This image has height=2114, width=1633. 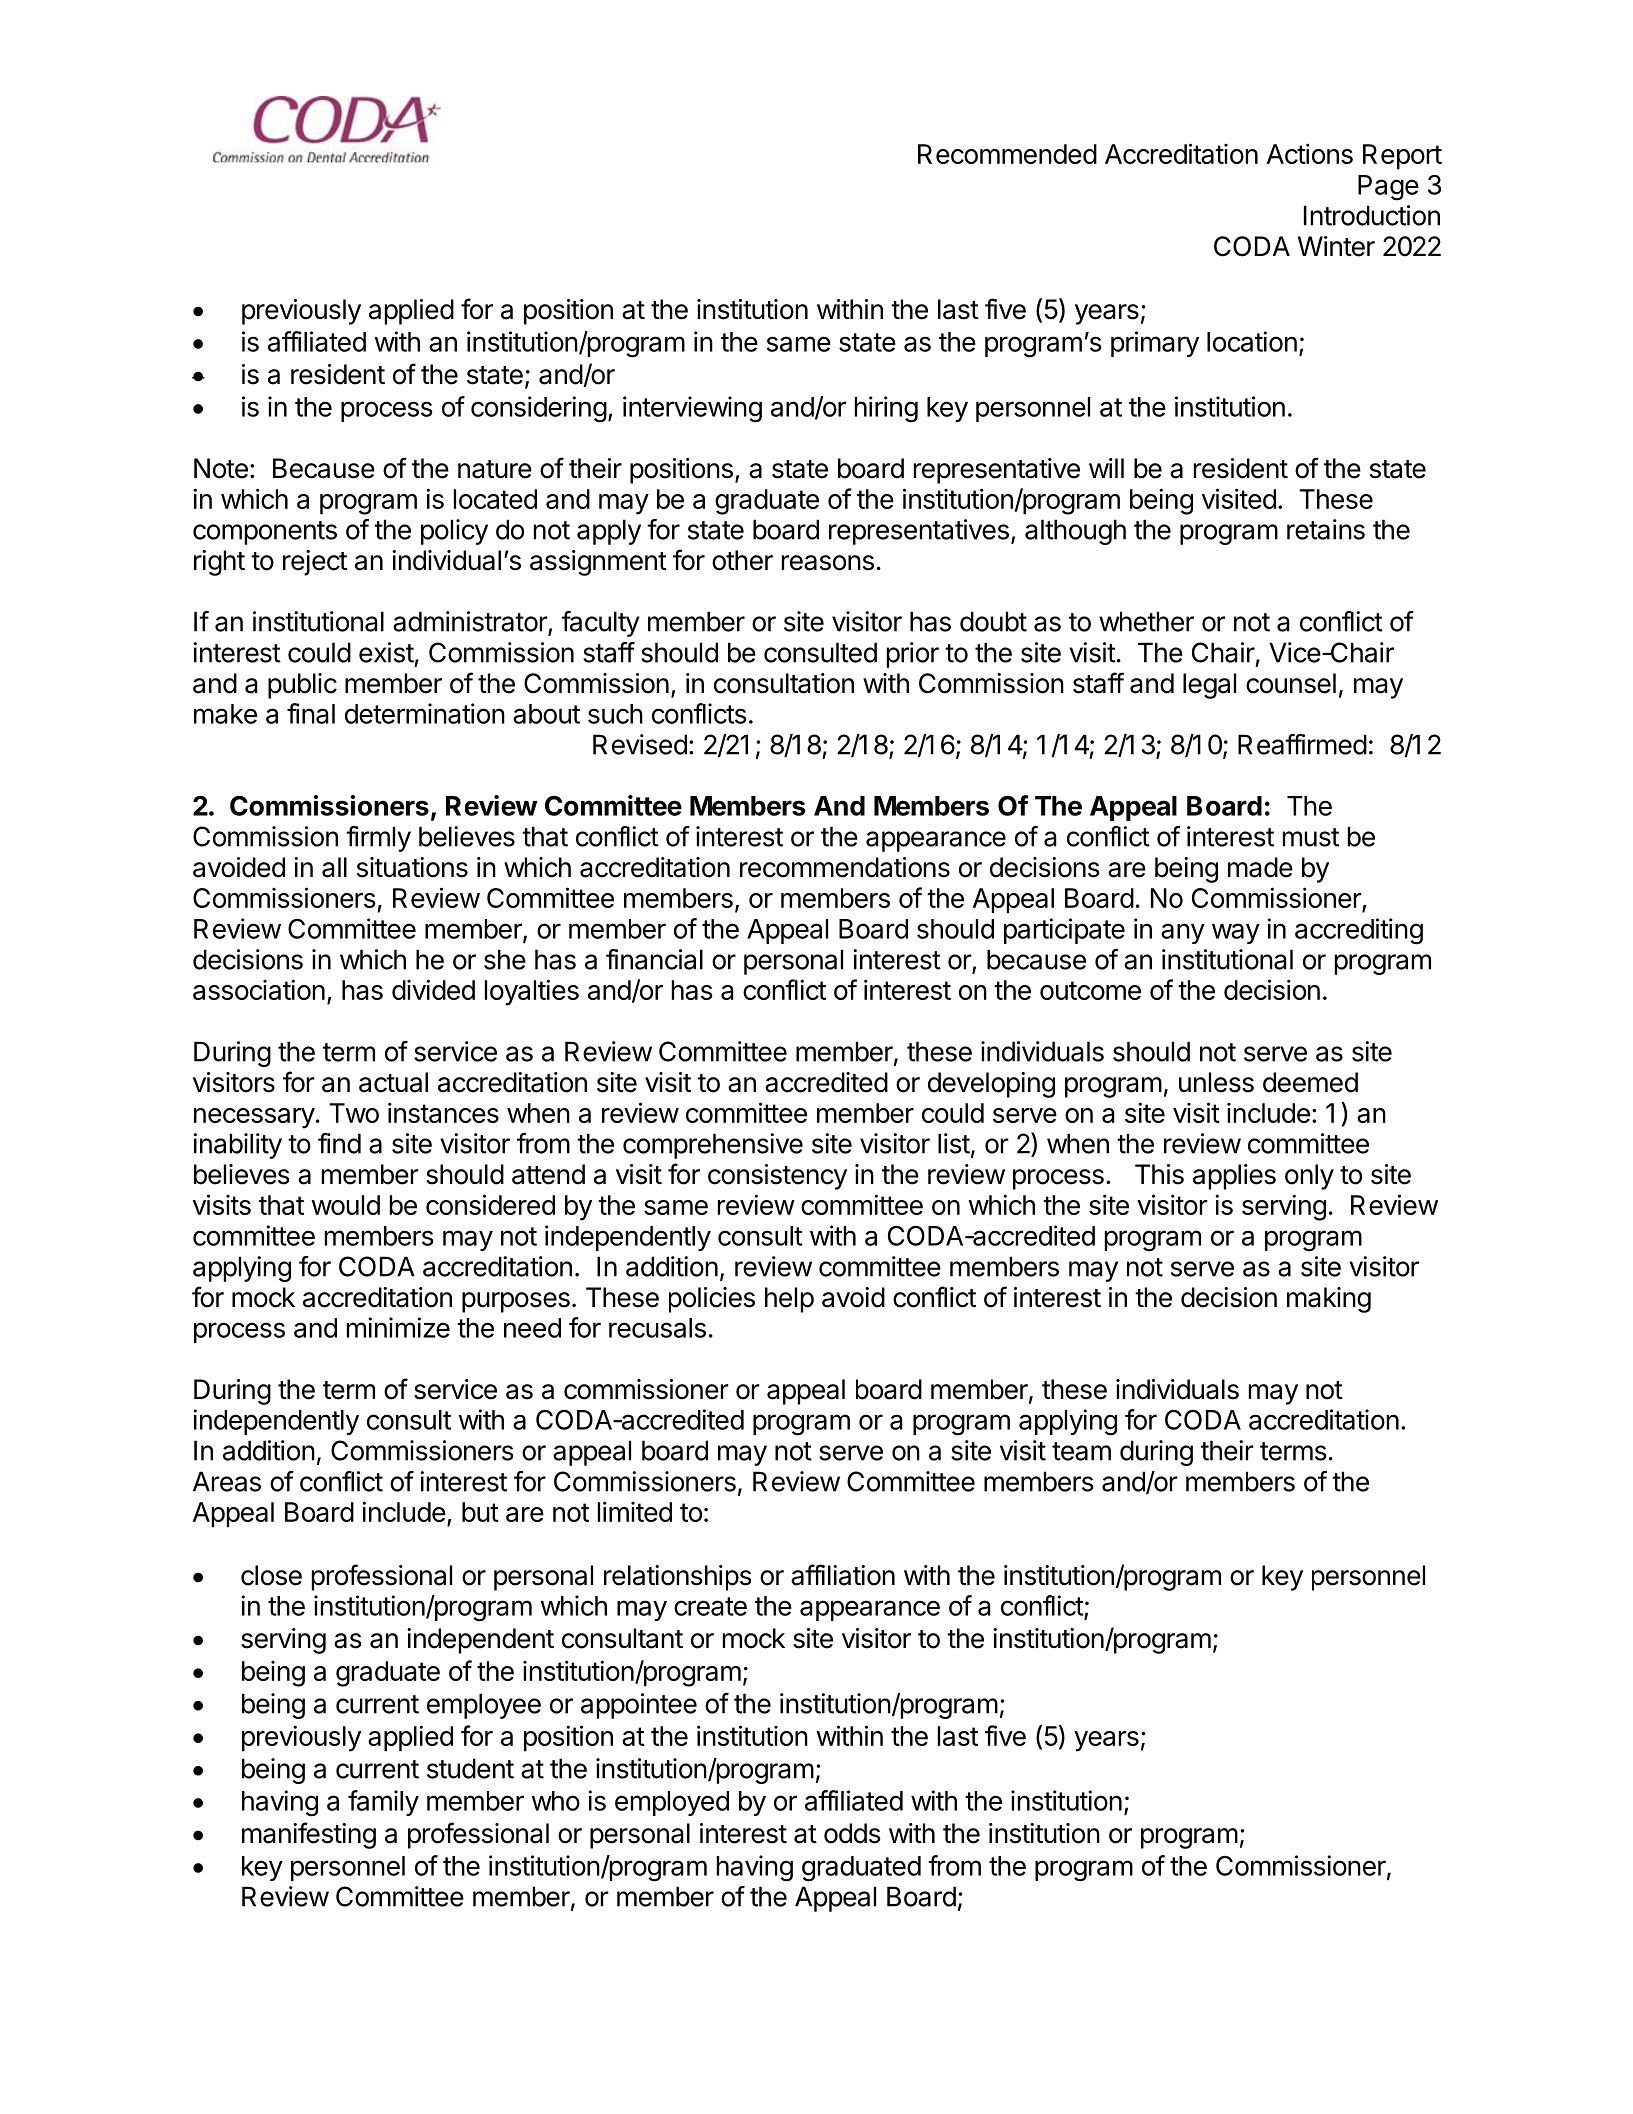 What do you see at coordinates (1326, 529) in the image?
I see `retains` at bounding box center [1326, 529].
